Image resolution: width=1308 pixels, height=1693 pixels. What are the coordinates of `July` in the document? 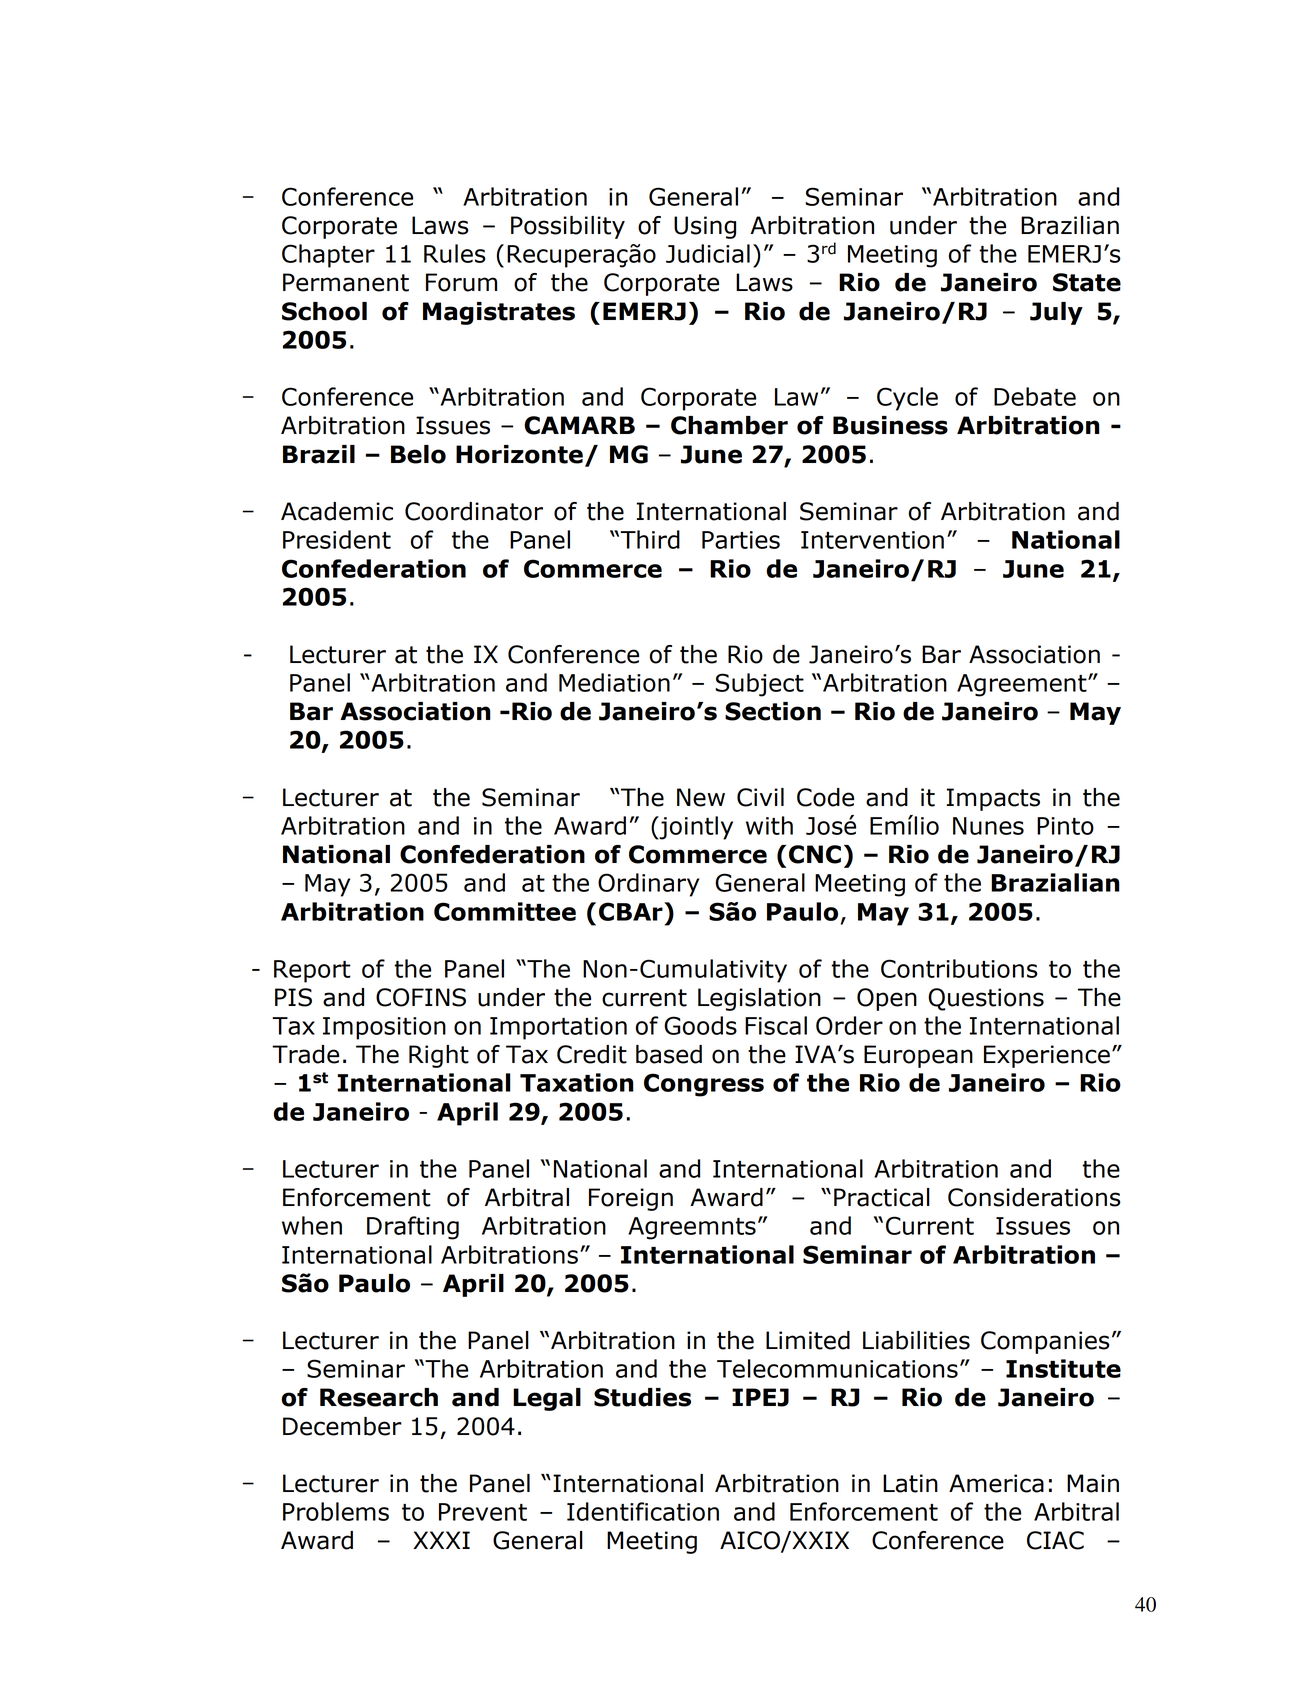 It's located at (1056, 313).
